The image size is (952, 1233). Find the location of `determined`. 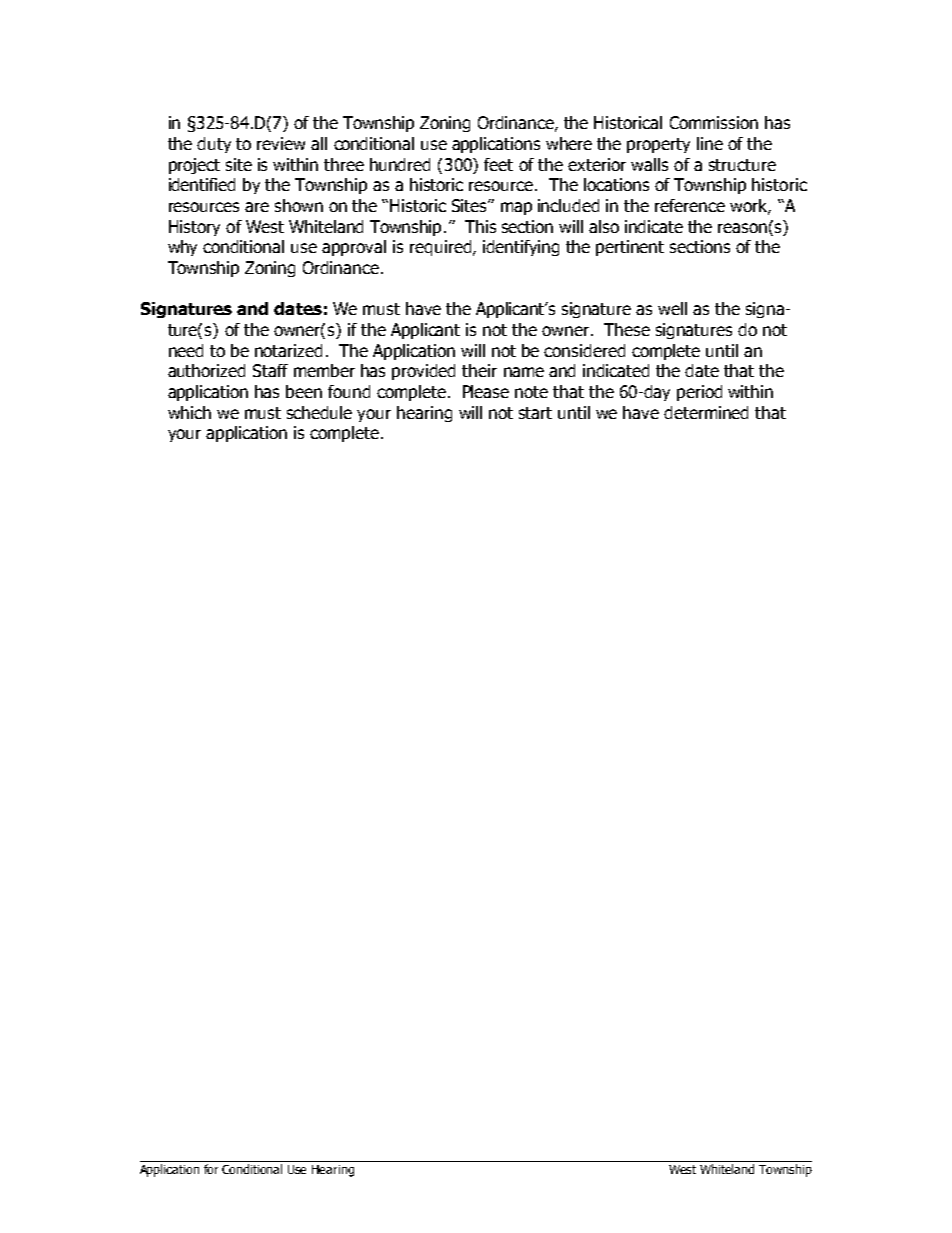

determined is located at coordinates (706, 412).
